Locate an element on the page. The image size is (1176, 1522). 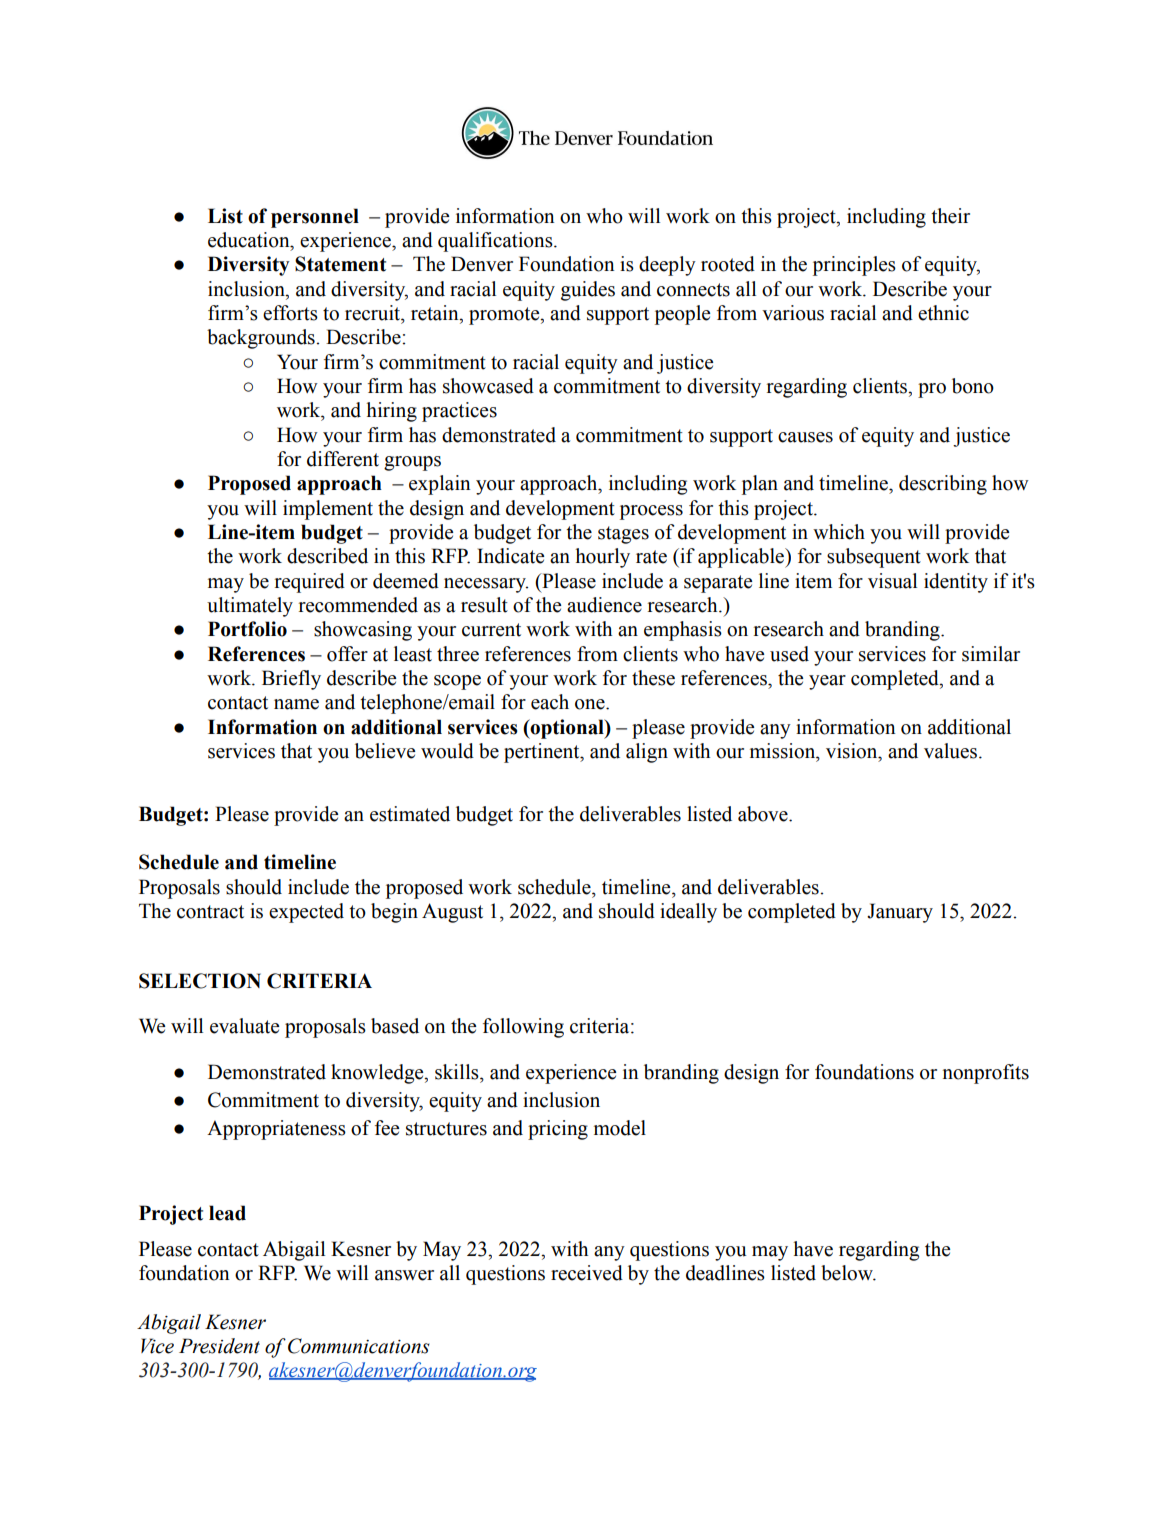
January is located at coordinates (900, 913).
